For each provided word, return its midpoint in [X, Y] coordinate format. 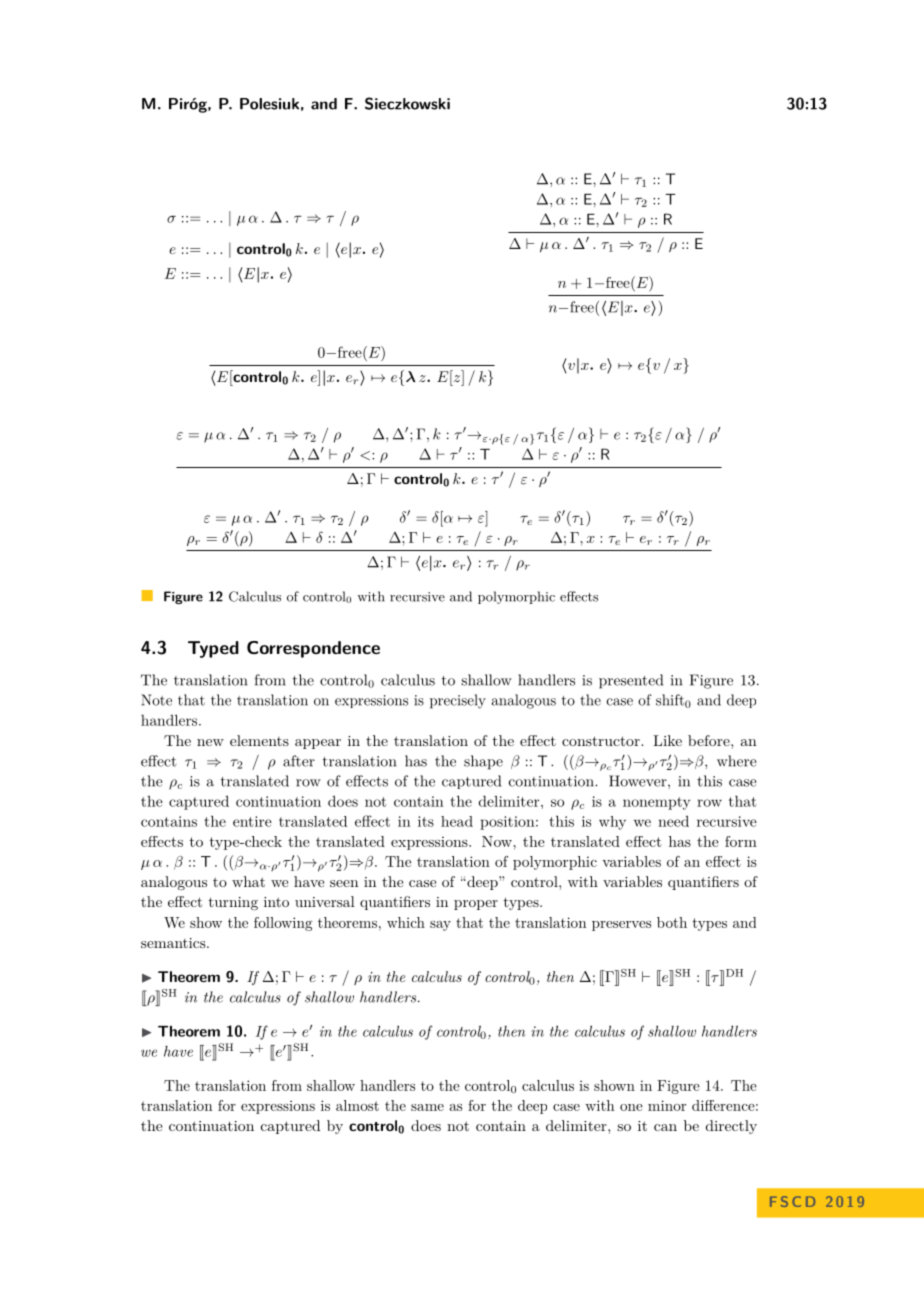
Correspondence [313, 649]
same [427, 1107]
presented [631, 681]
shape [483, 762]
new [210, 742]
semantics [174, 943]
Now [498, 841]
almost [357, 1105]
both [672, 922]
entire [252, 821]
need [673, 821]
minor [667, 1105]
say [440, 926]
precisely [458, 701]
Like [667, 740]
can [665, 1127]
